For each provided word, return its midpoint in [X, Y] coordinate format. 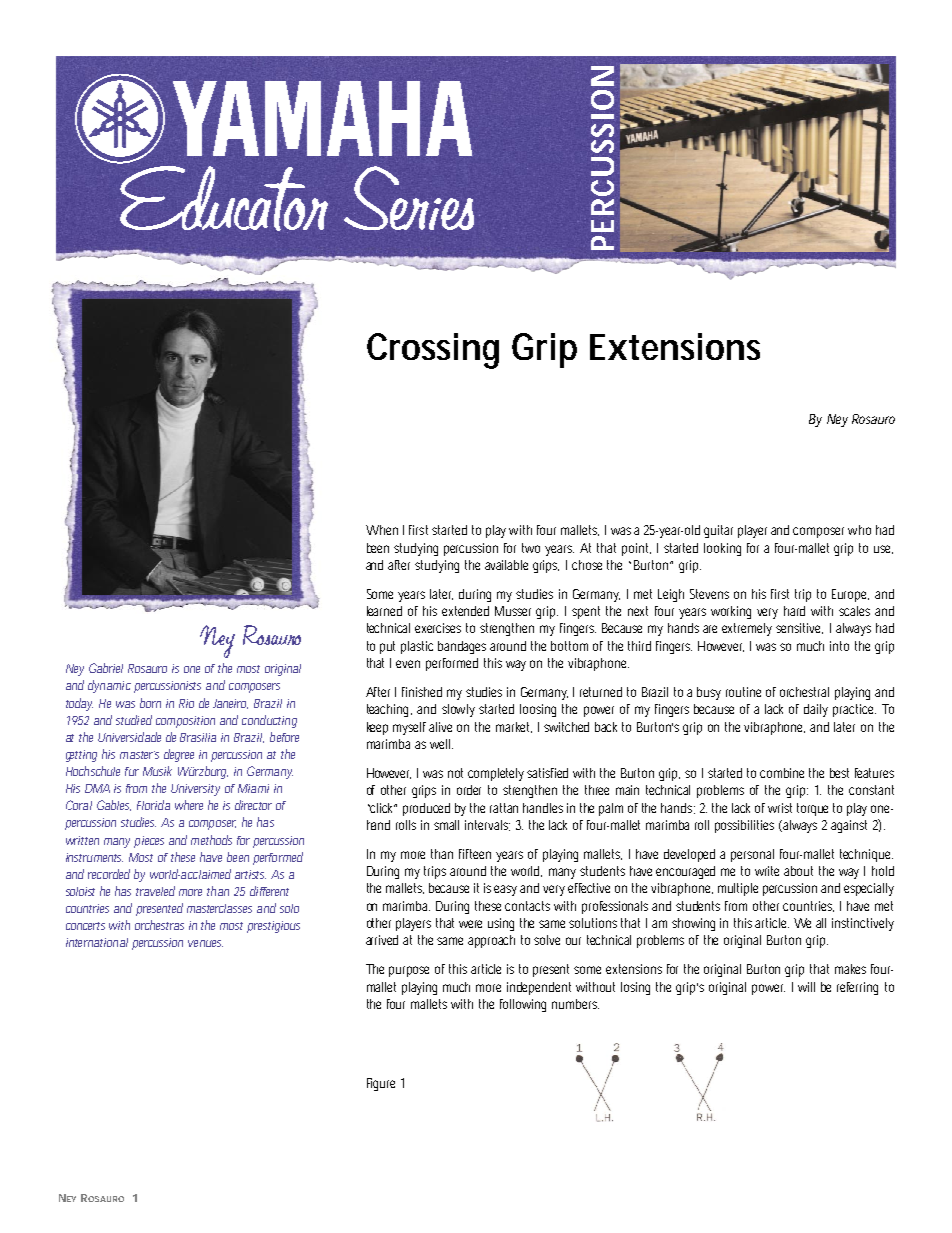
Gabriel [106, 668]
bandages [462, 647]
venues [205, 943]
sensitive [799, 628]
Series [409, 198]
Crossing [433, 351]
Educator [222, 196]
